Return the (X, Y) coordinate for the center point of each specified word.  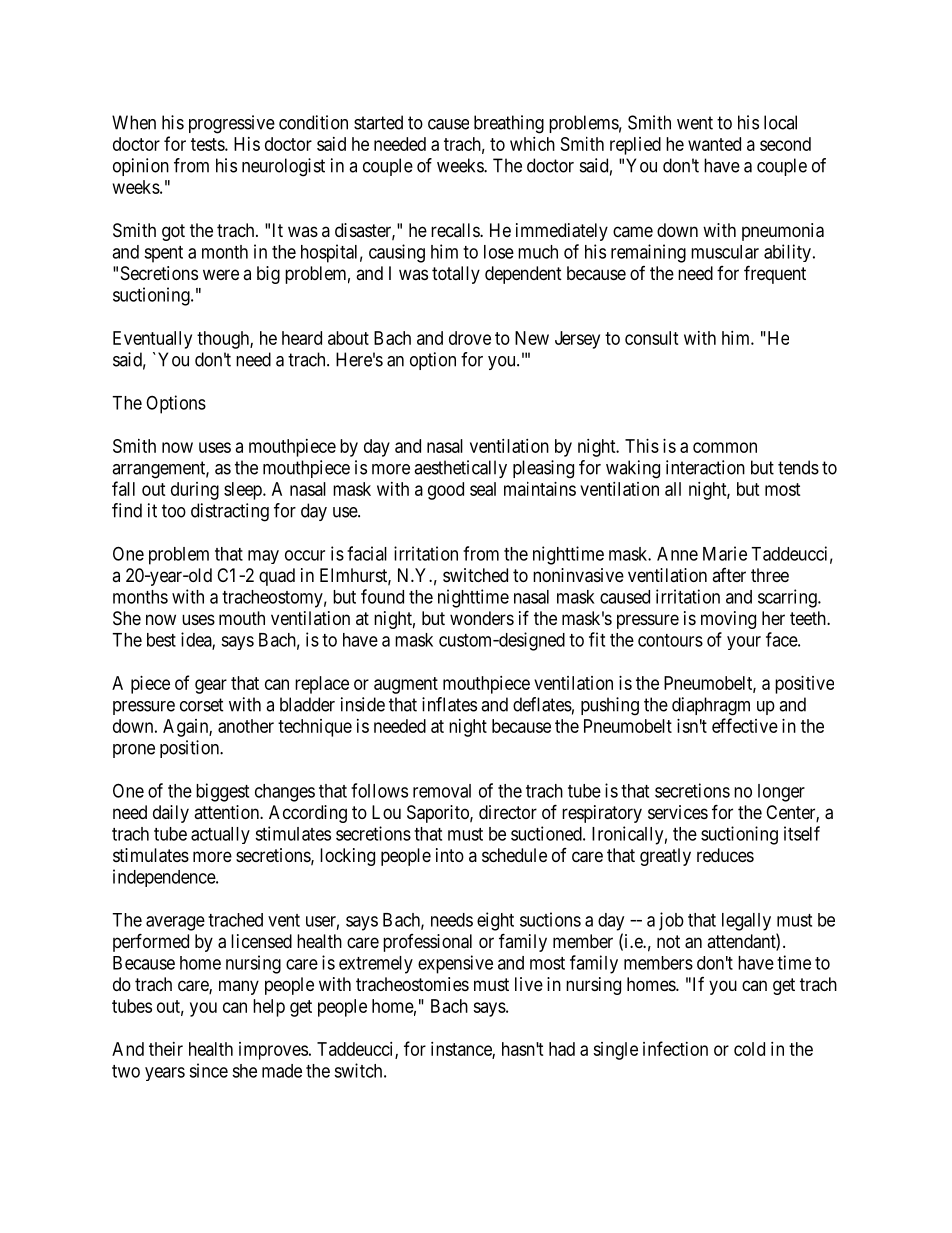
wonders (482, 618)
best (161, 640)
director (508, 812)
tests (208, 144)
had (562, 1049)
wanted (714, 144)
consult (652, 338)
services (678, 812)
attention (227, 812)
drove (470, 338)
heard (302, 338)
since (208, 1070)
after (729, 575)
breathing (509, 124)
